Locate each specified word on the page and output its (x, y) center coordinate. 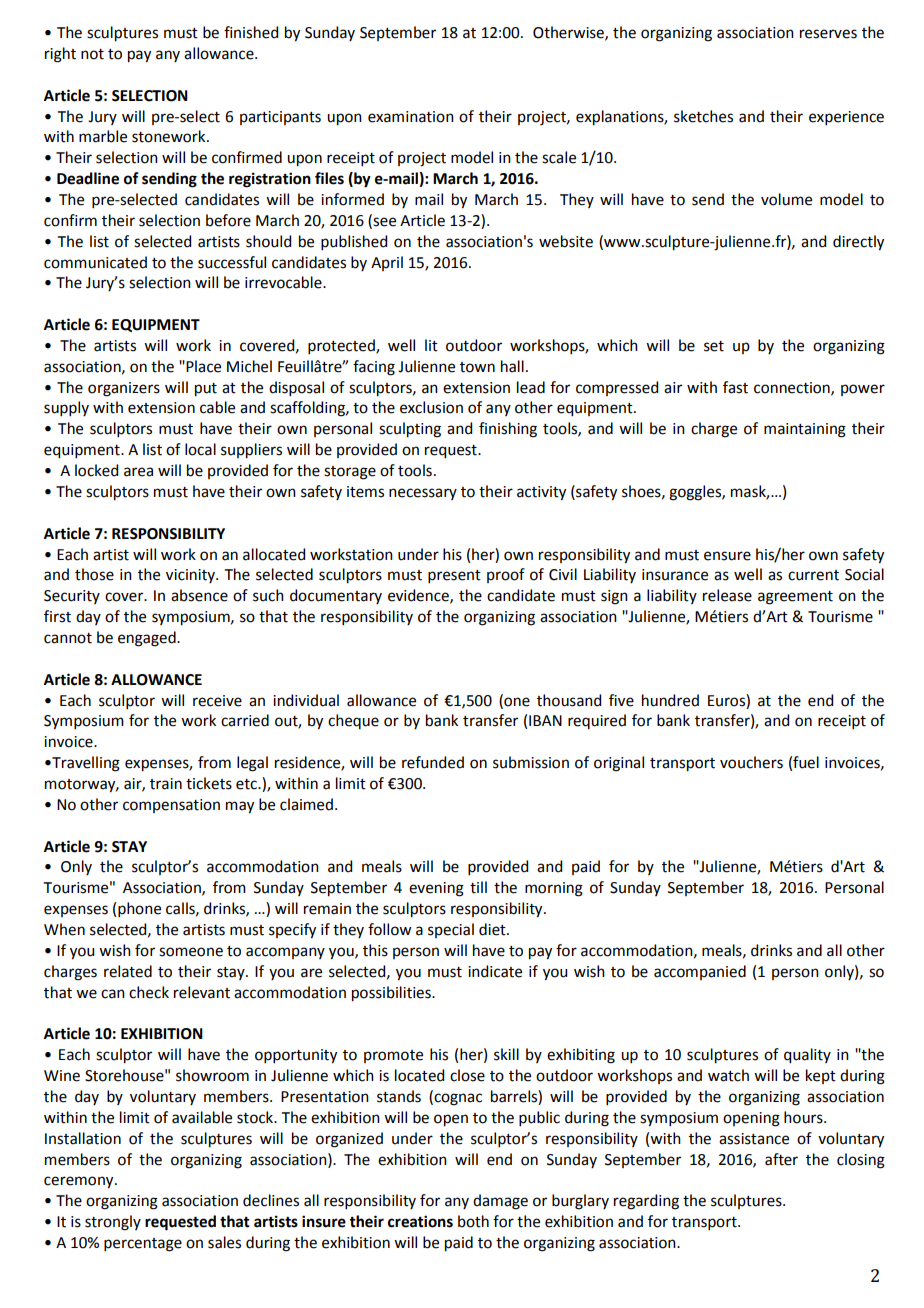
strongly (113, 1223)
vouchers (751, 762)
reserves (828, 34)
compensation (171, 806)
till (478, 887)
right (60, 55)
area (138, 472)
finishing (508, 430)
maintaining (805, 430)
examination (411, 117)
